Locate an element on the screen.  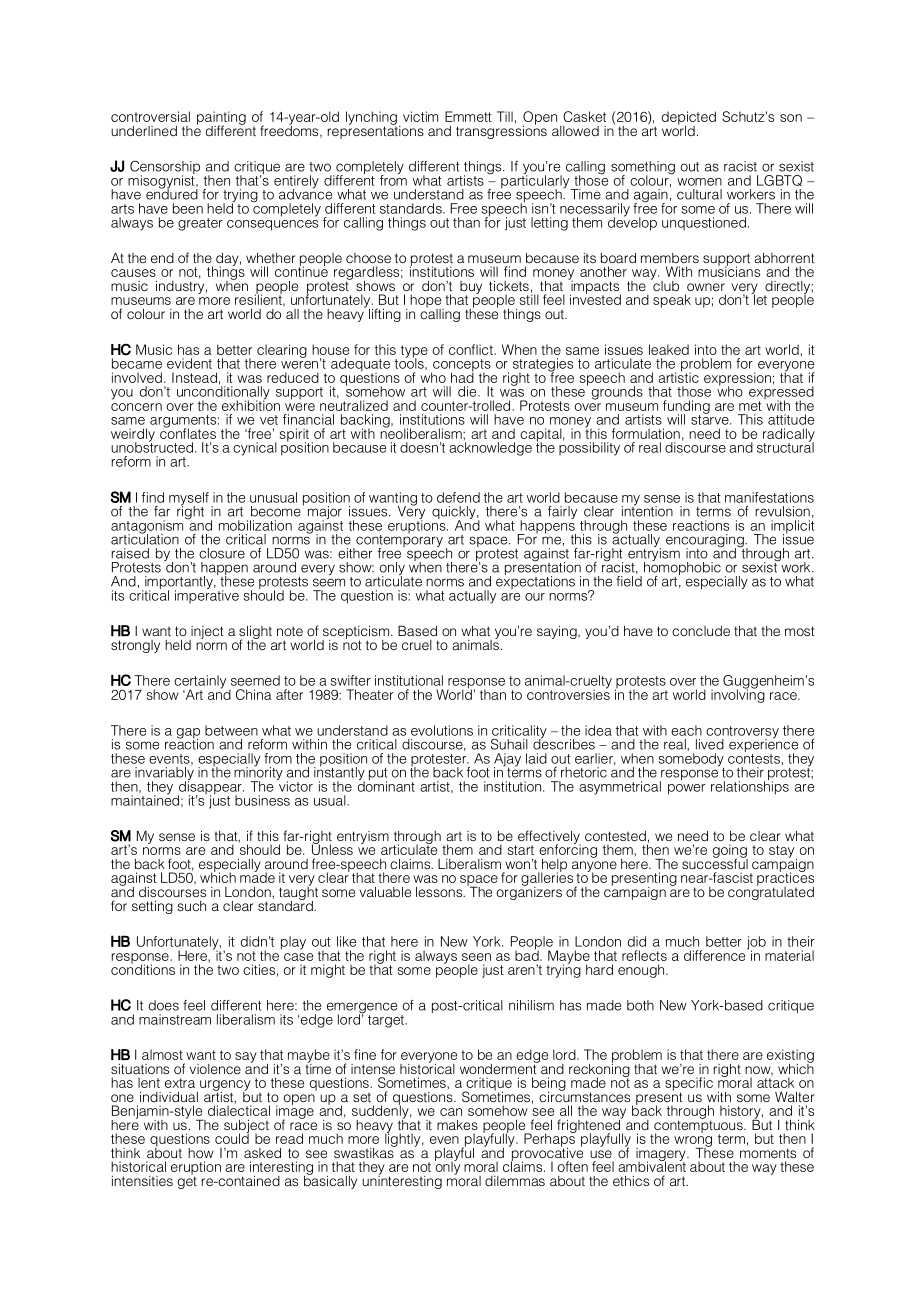
makes is located at coordinates (457, 1125).
